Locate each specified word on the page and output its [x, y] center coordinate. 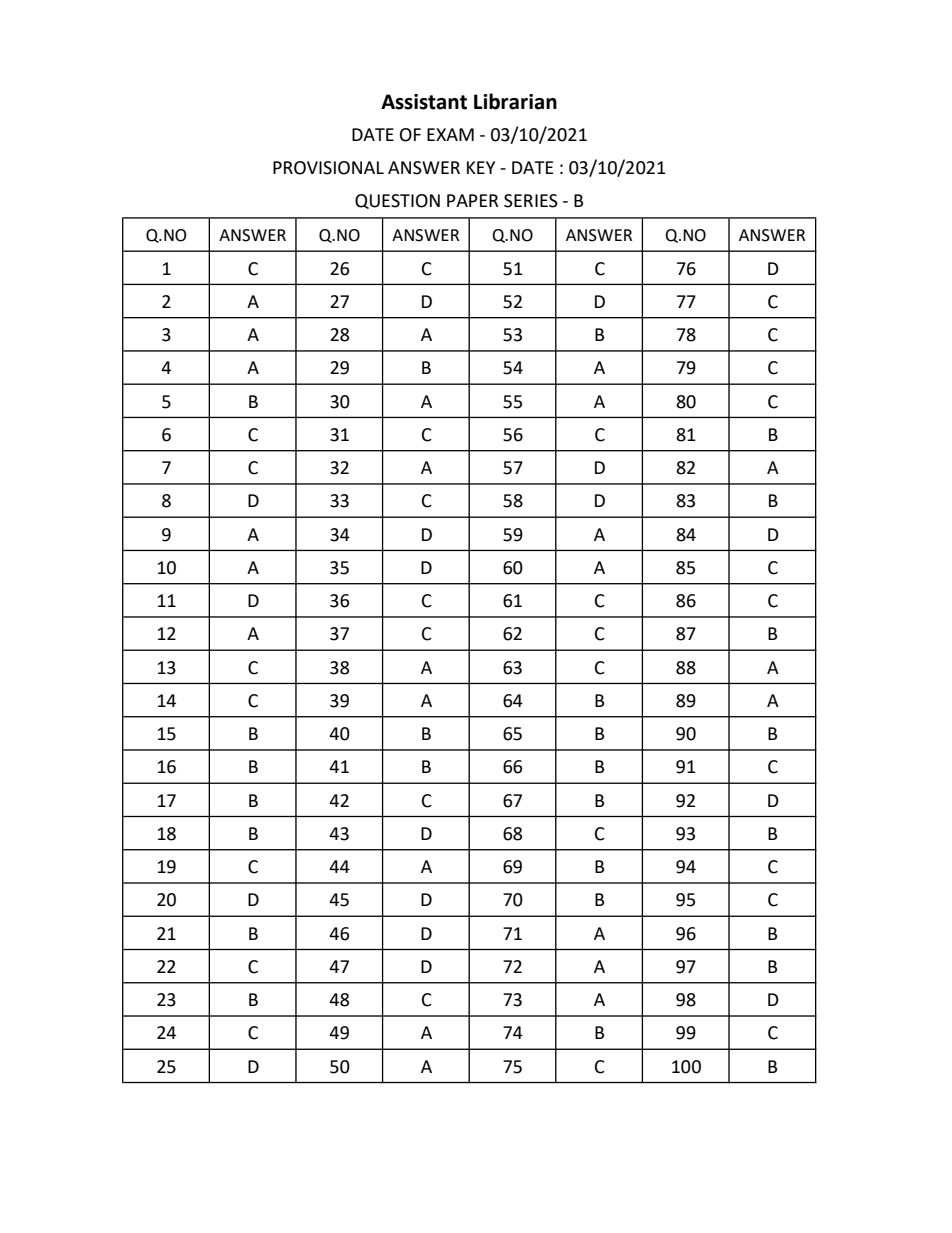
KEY [481, 167]
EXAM [450, 134]
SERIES [531, 201]
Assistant [424, 102]
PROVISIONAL [328, 168]
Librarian [515, 101]
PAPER [473, 200]
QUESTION [397, 201]
